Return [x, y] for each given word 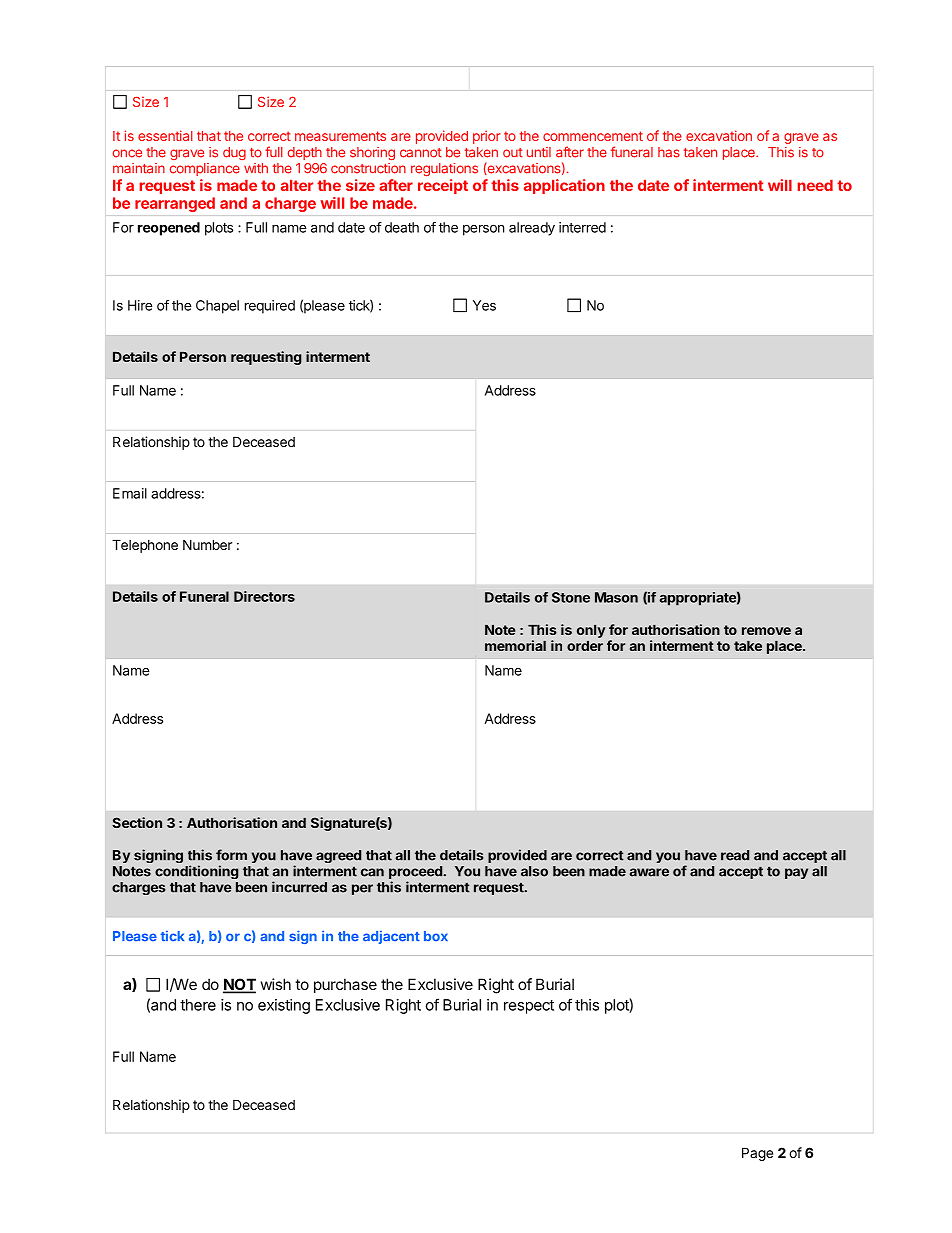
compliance [205, 169]
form [231, 855]
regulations [444, 169]
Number [207, 544]
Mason [616, 597]
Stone [571, 597]
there [198, 1005]
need [815, 185]
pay [796, 873]
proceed [415, 874]
